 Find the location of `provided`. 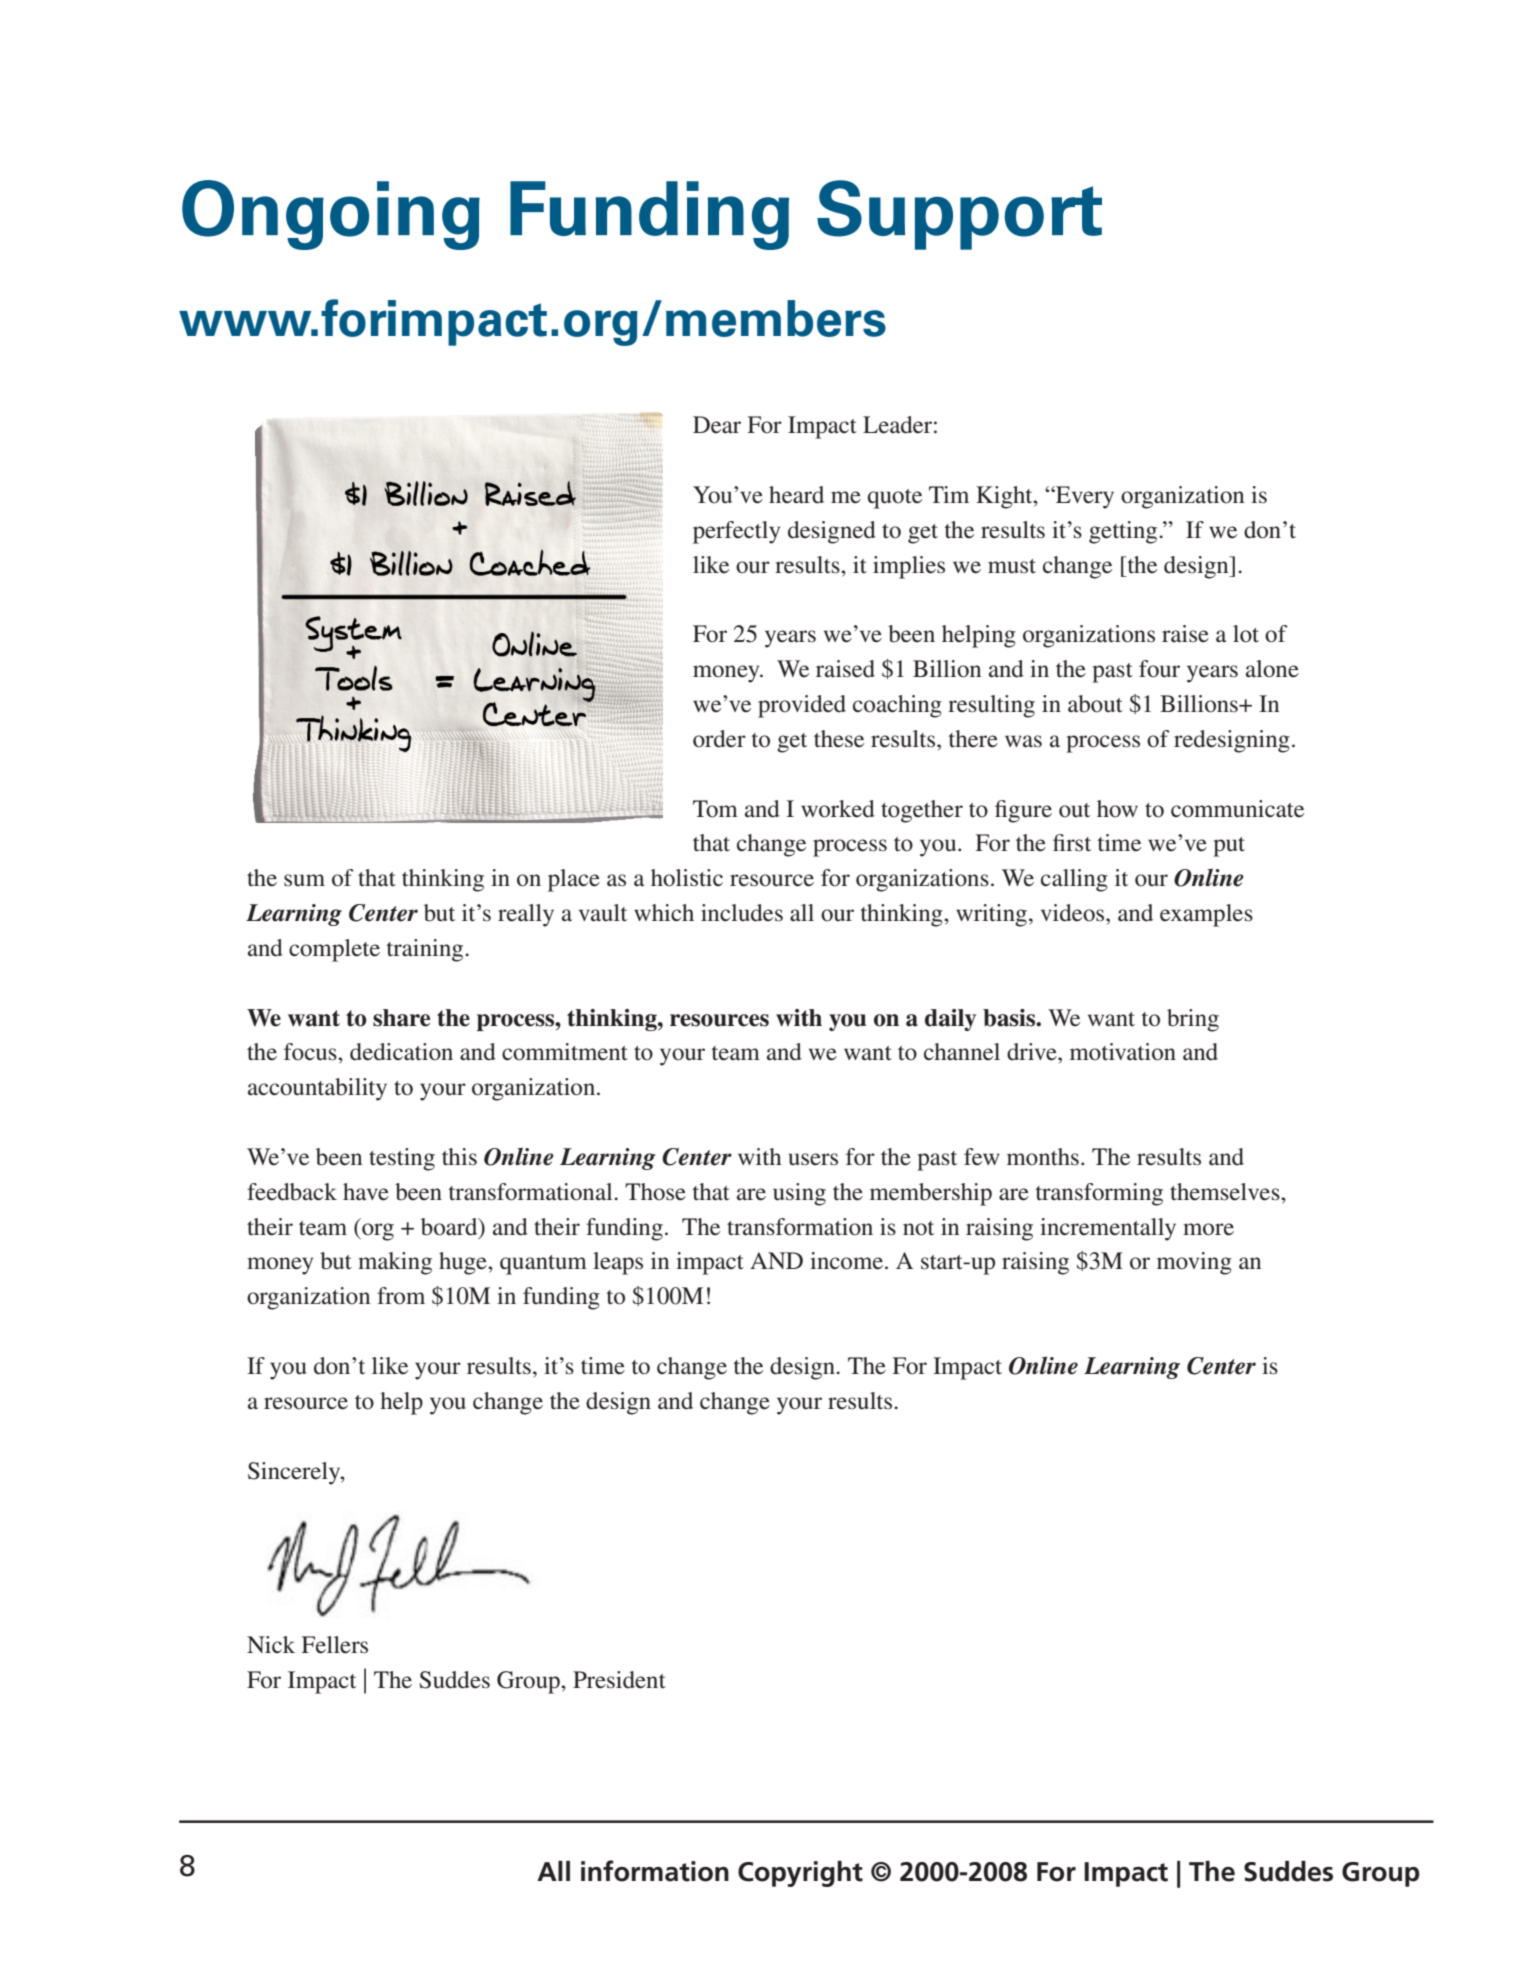

provided is located at coordinates (802, 706).
